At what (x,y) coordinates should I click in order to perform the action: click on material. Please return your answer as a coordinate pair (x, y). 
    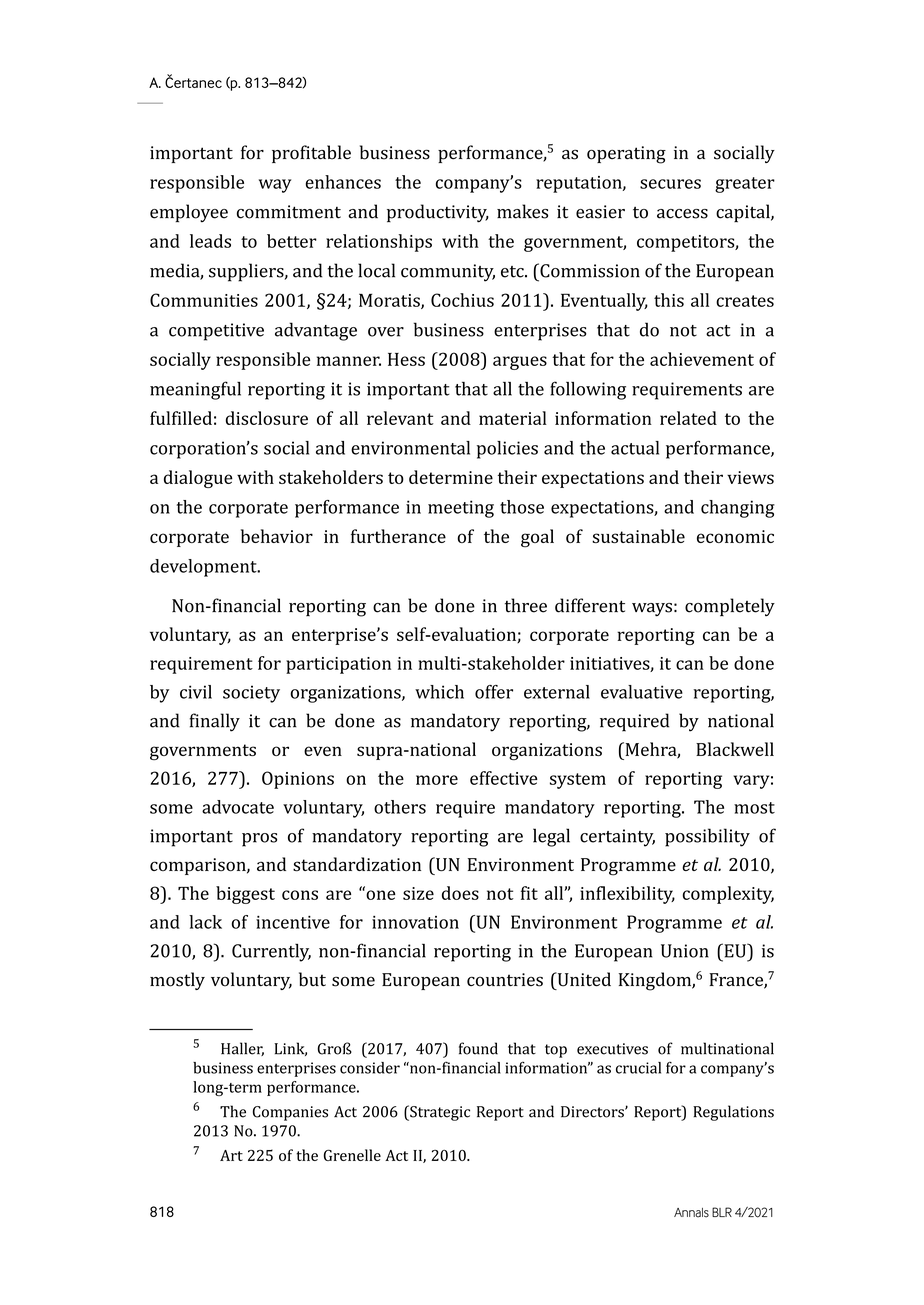
    Looking at the image, I should click on (513, 418).
